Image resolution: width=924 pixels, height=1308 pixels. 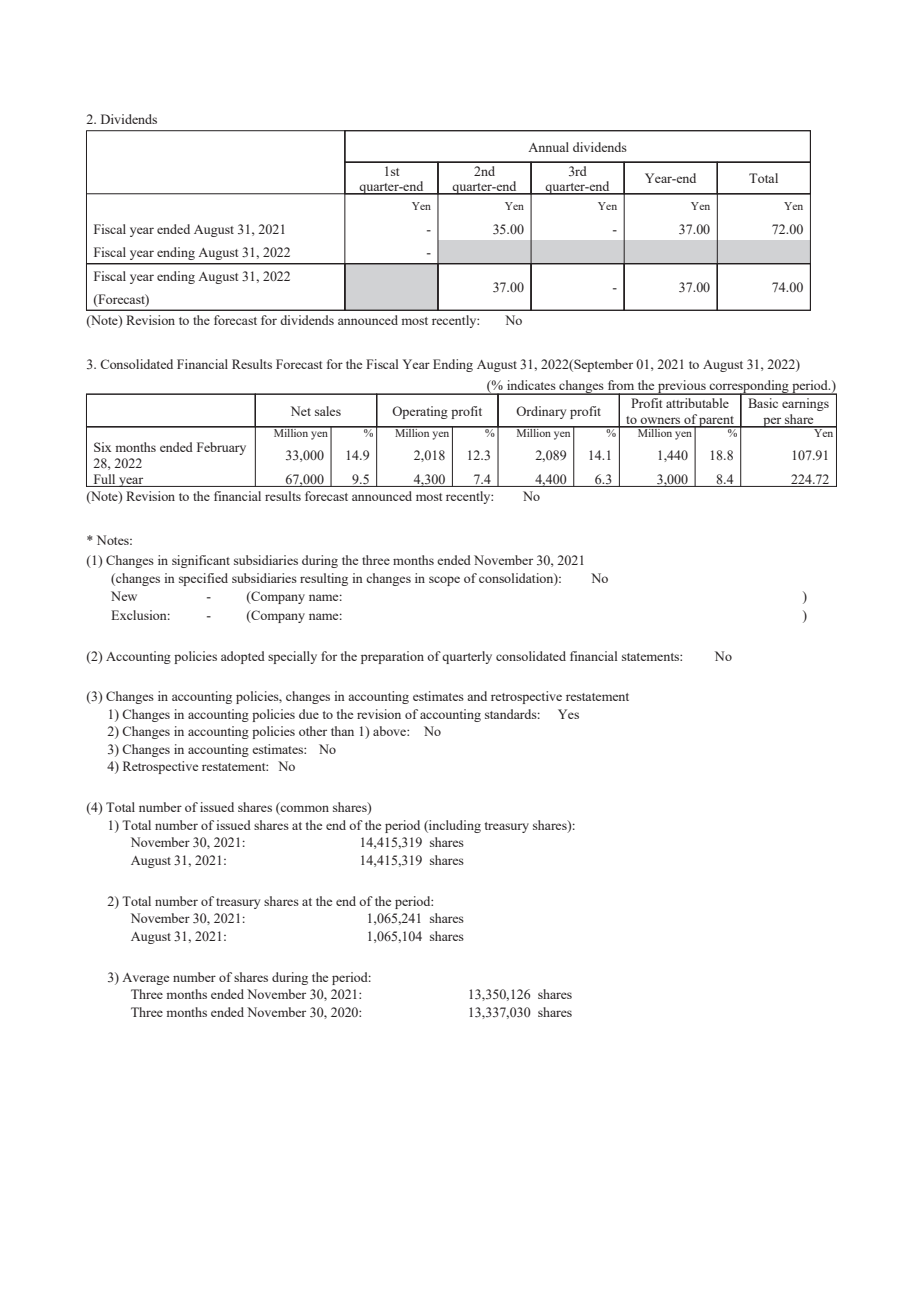 I want to click on parent, so click(x=717, y=422).
